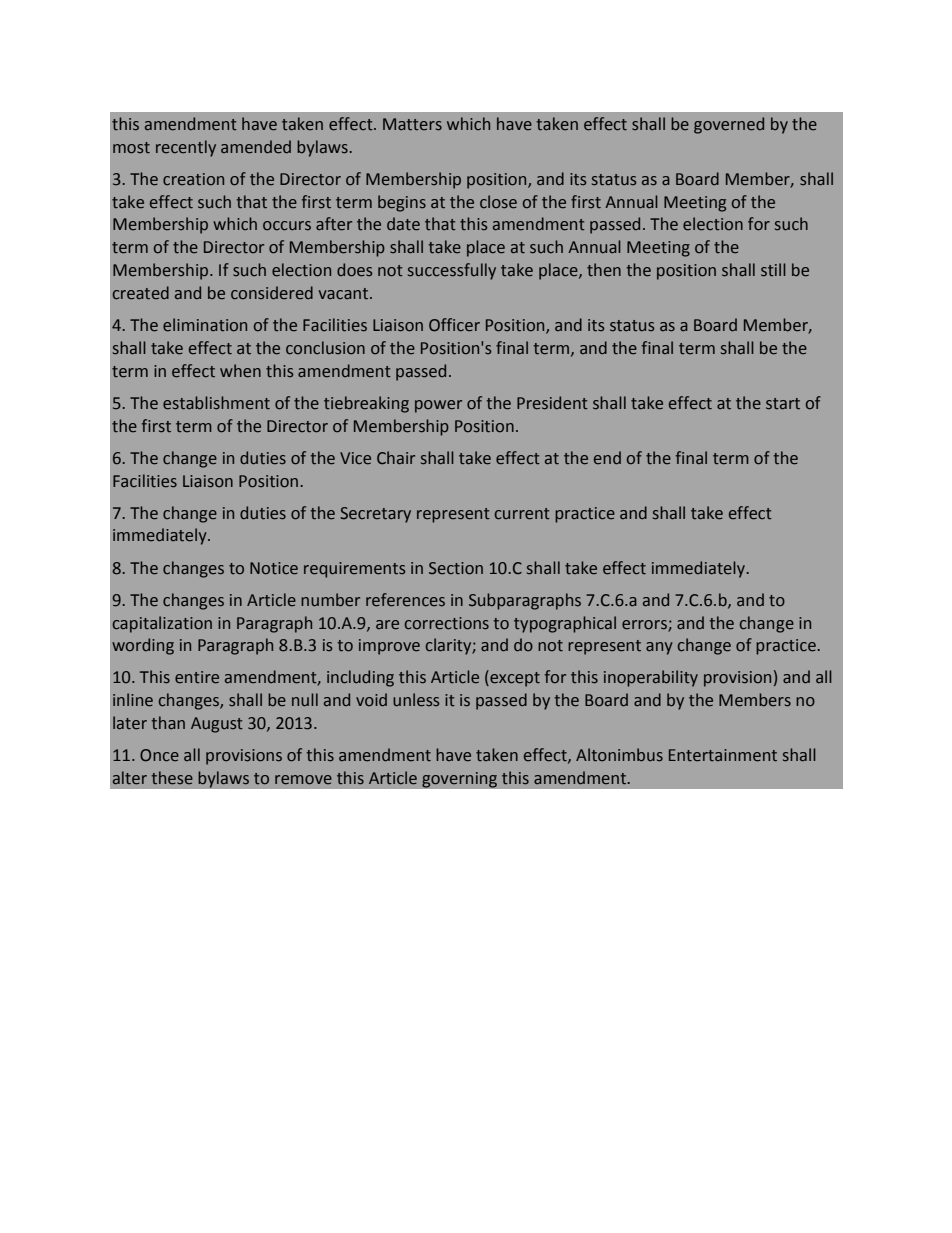  Describe the element at coordinates (216, 403) in the screenshot. I see `establishment` at that location.
